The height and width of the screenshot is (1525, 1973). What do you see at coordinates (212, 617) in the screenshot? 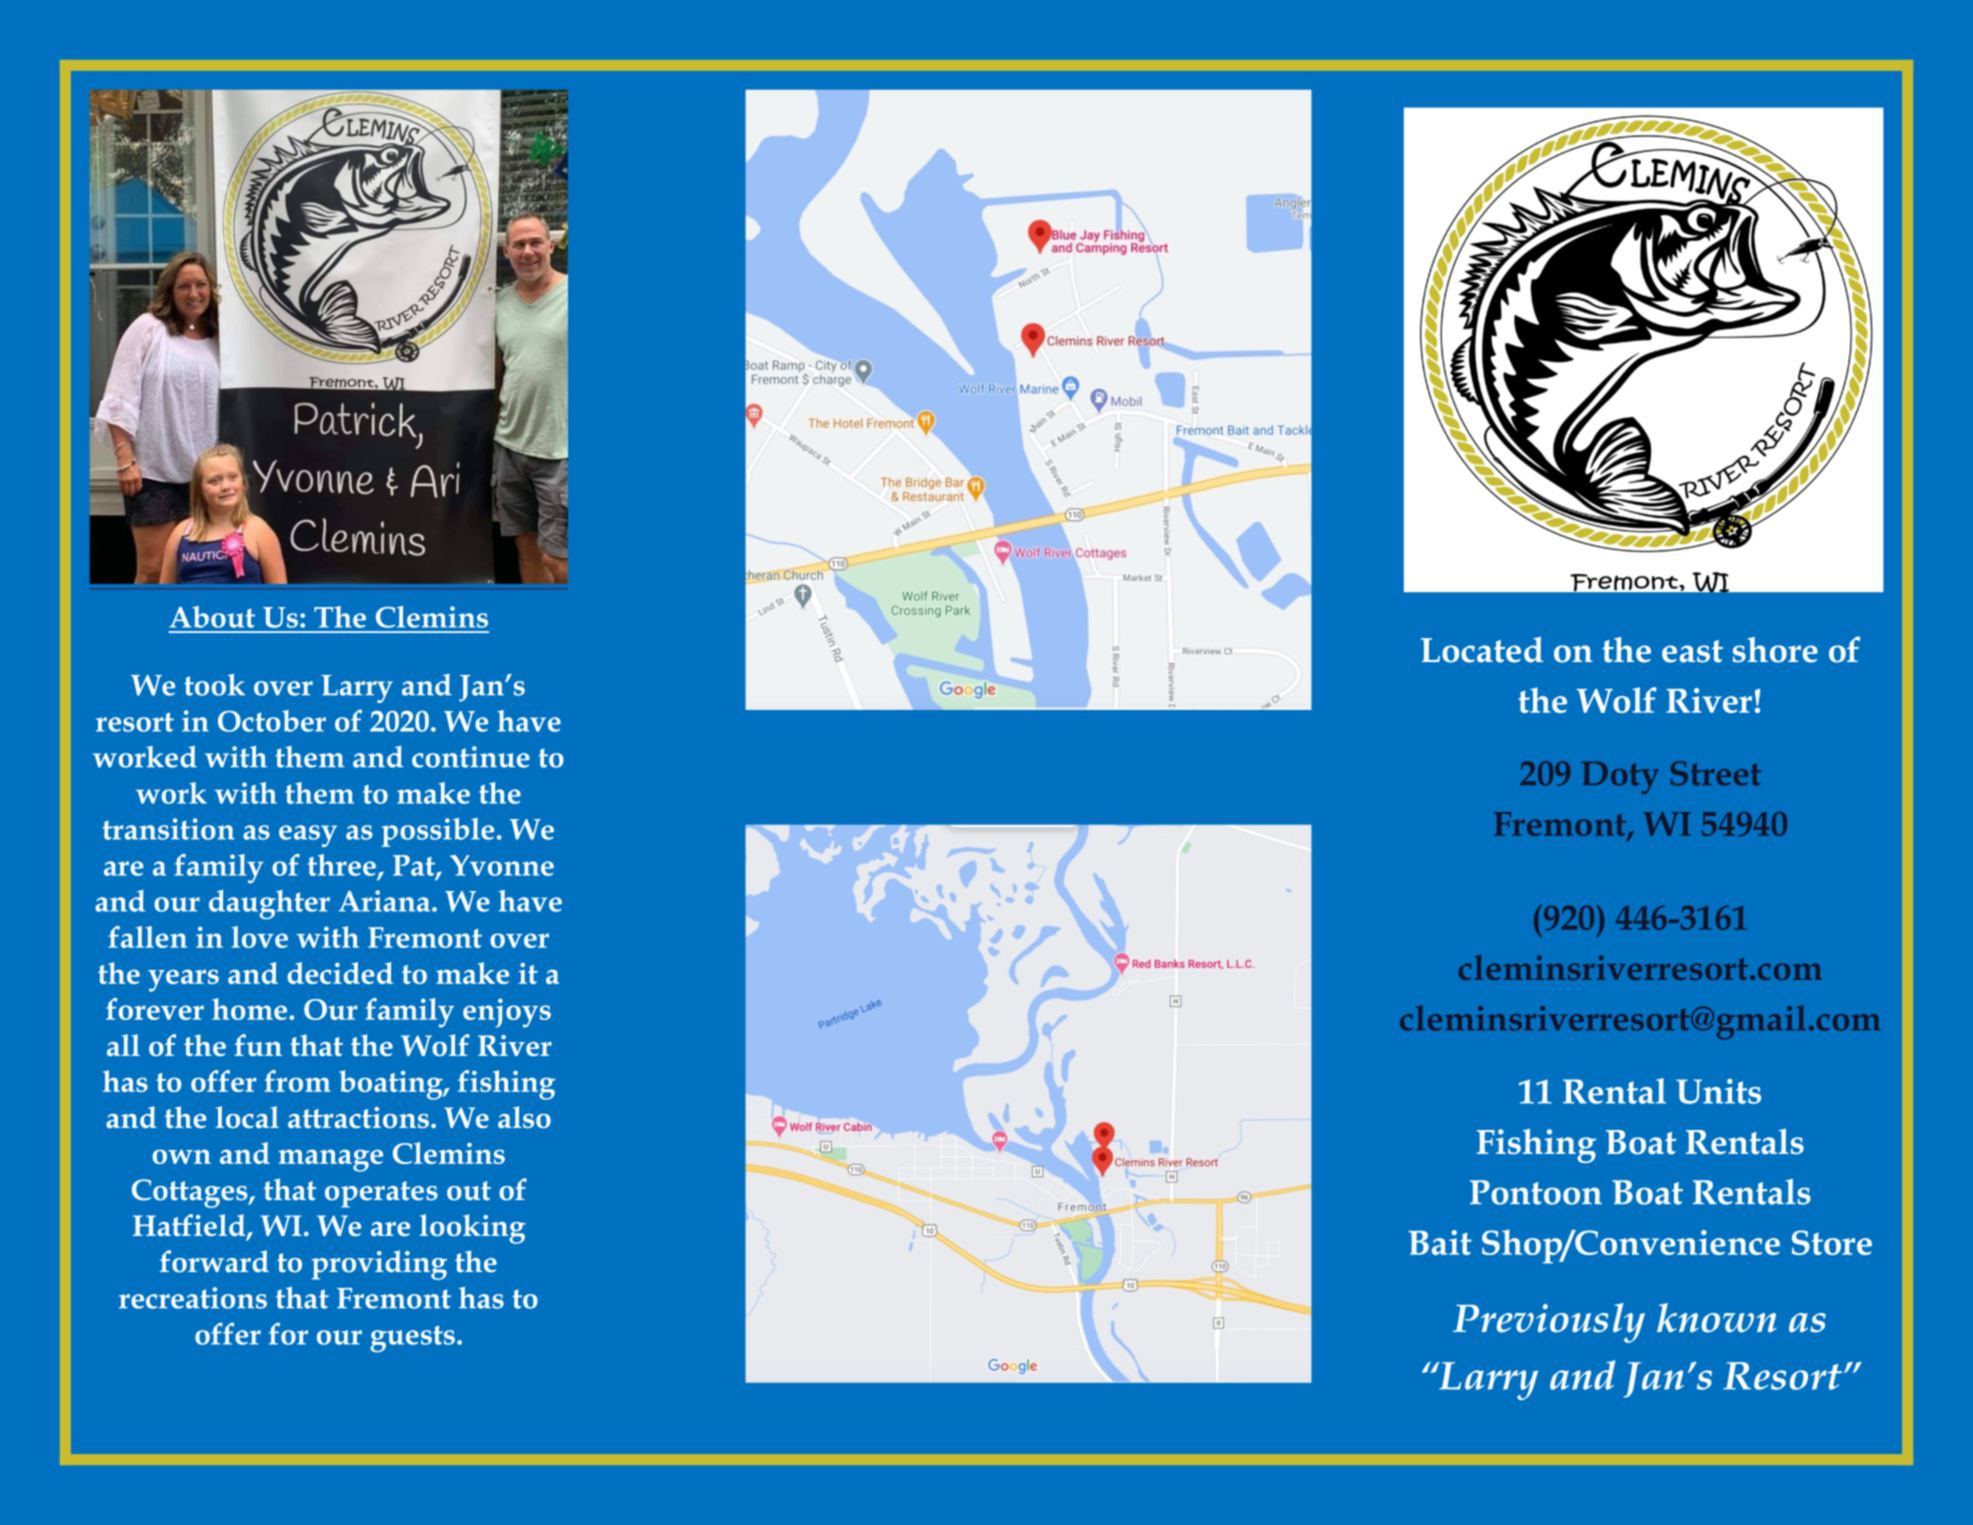
I see `About` at bounding box center [212, 617].
